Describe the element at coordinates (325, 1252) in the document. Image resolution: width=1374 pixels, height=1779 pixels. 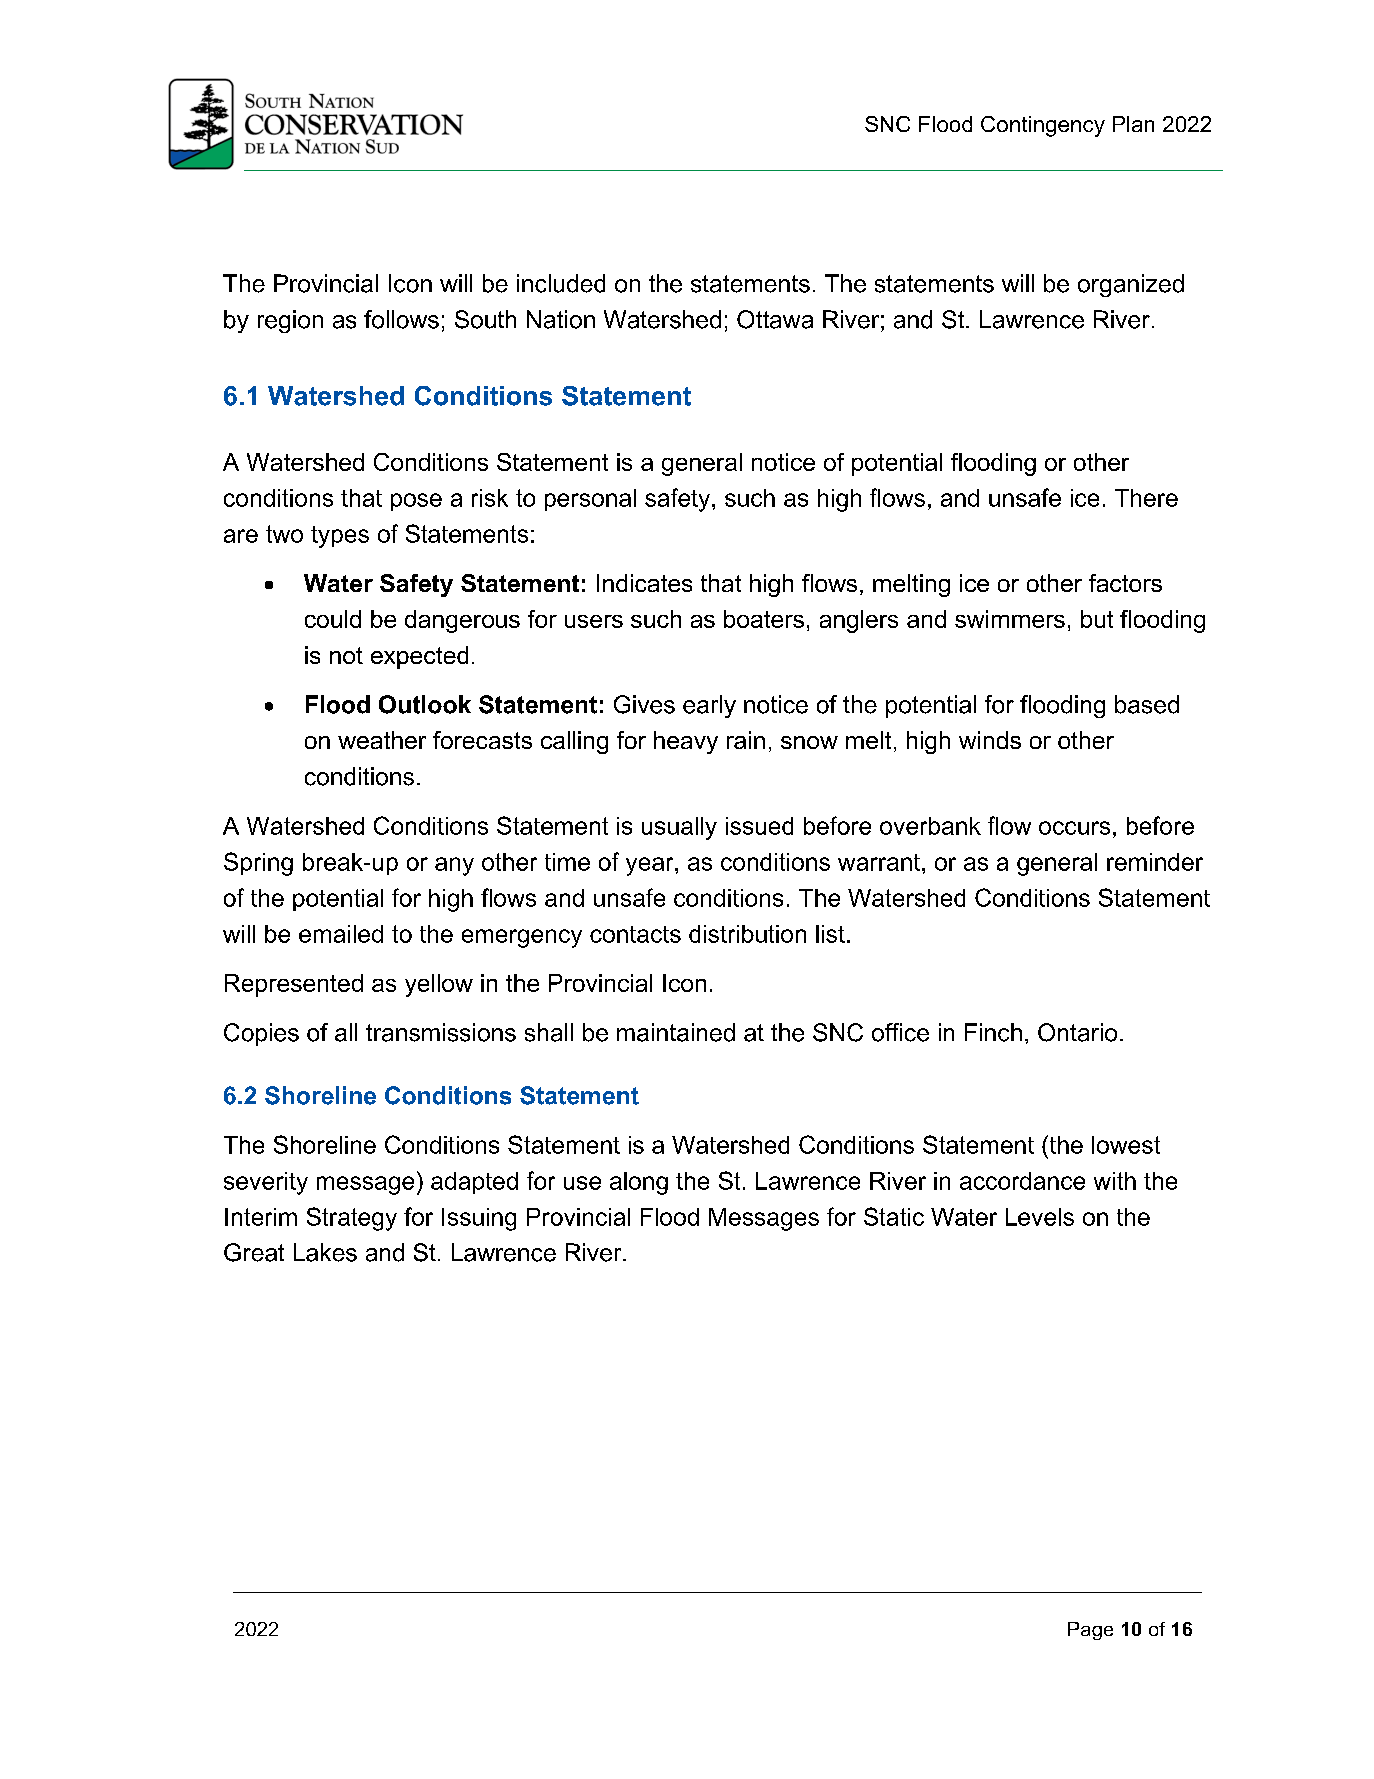
I see `Lakes` at that location.
